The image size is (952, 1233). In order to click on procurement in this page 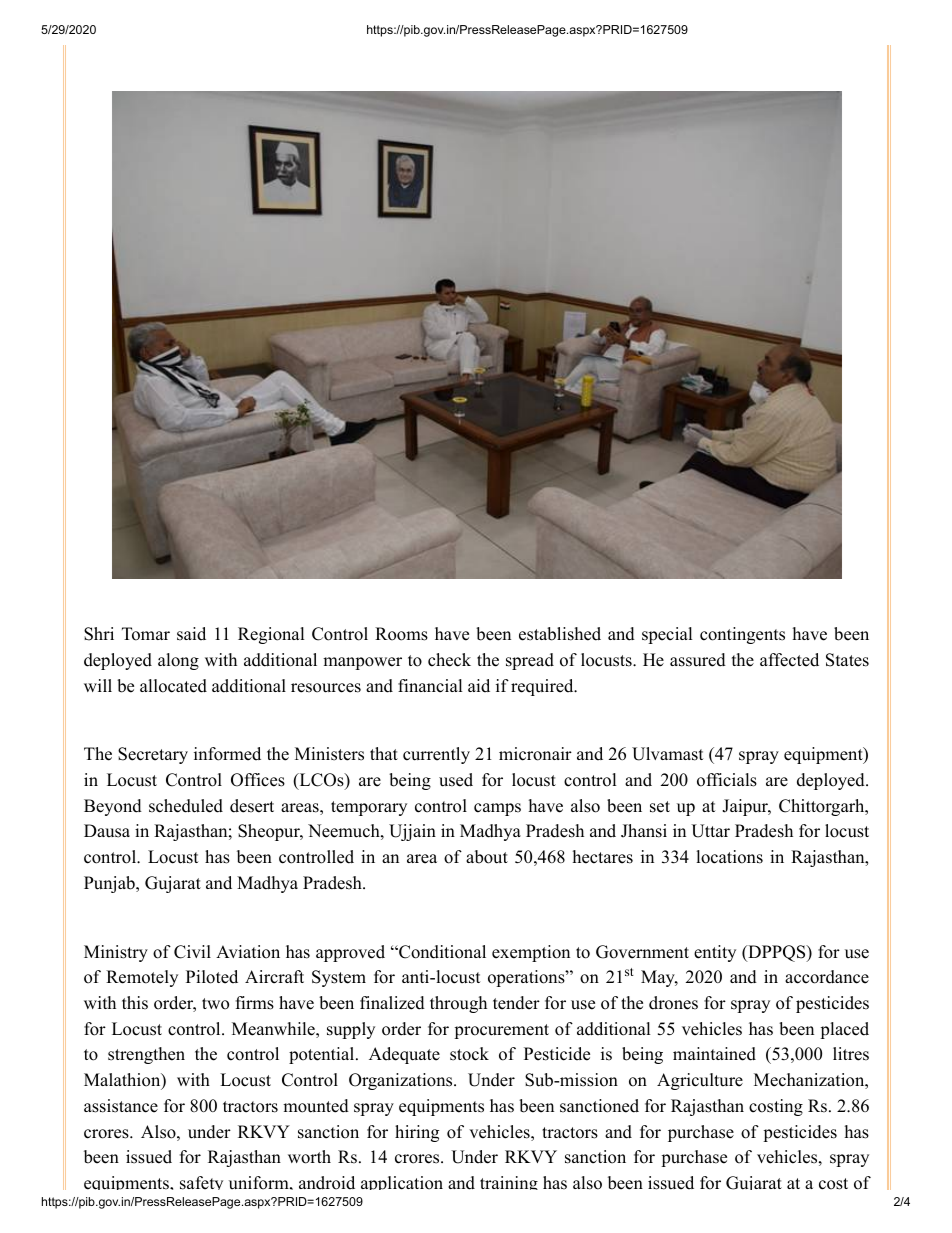, I will do `click(501, 1031)`.
